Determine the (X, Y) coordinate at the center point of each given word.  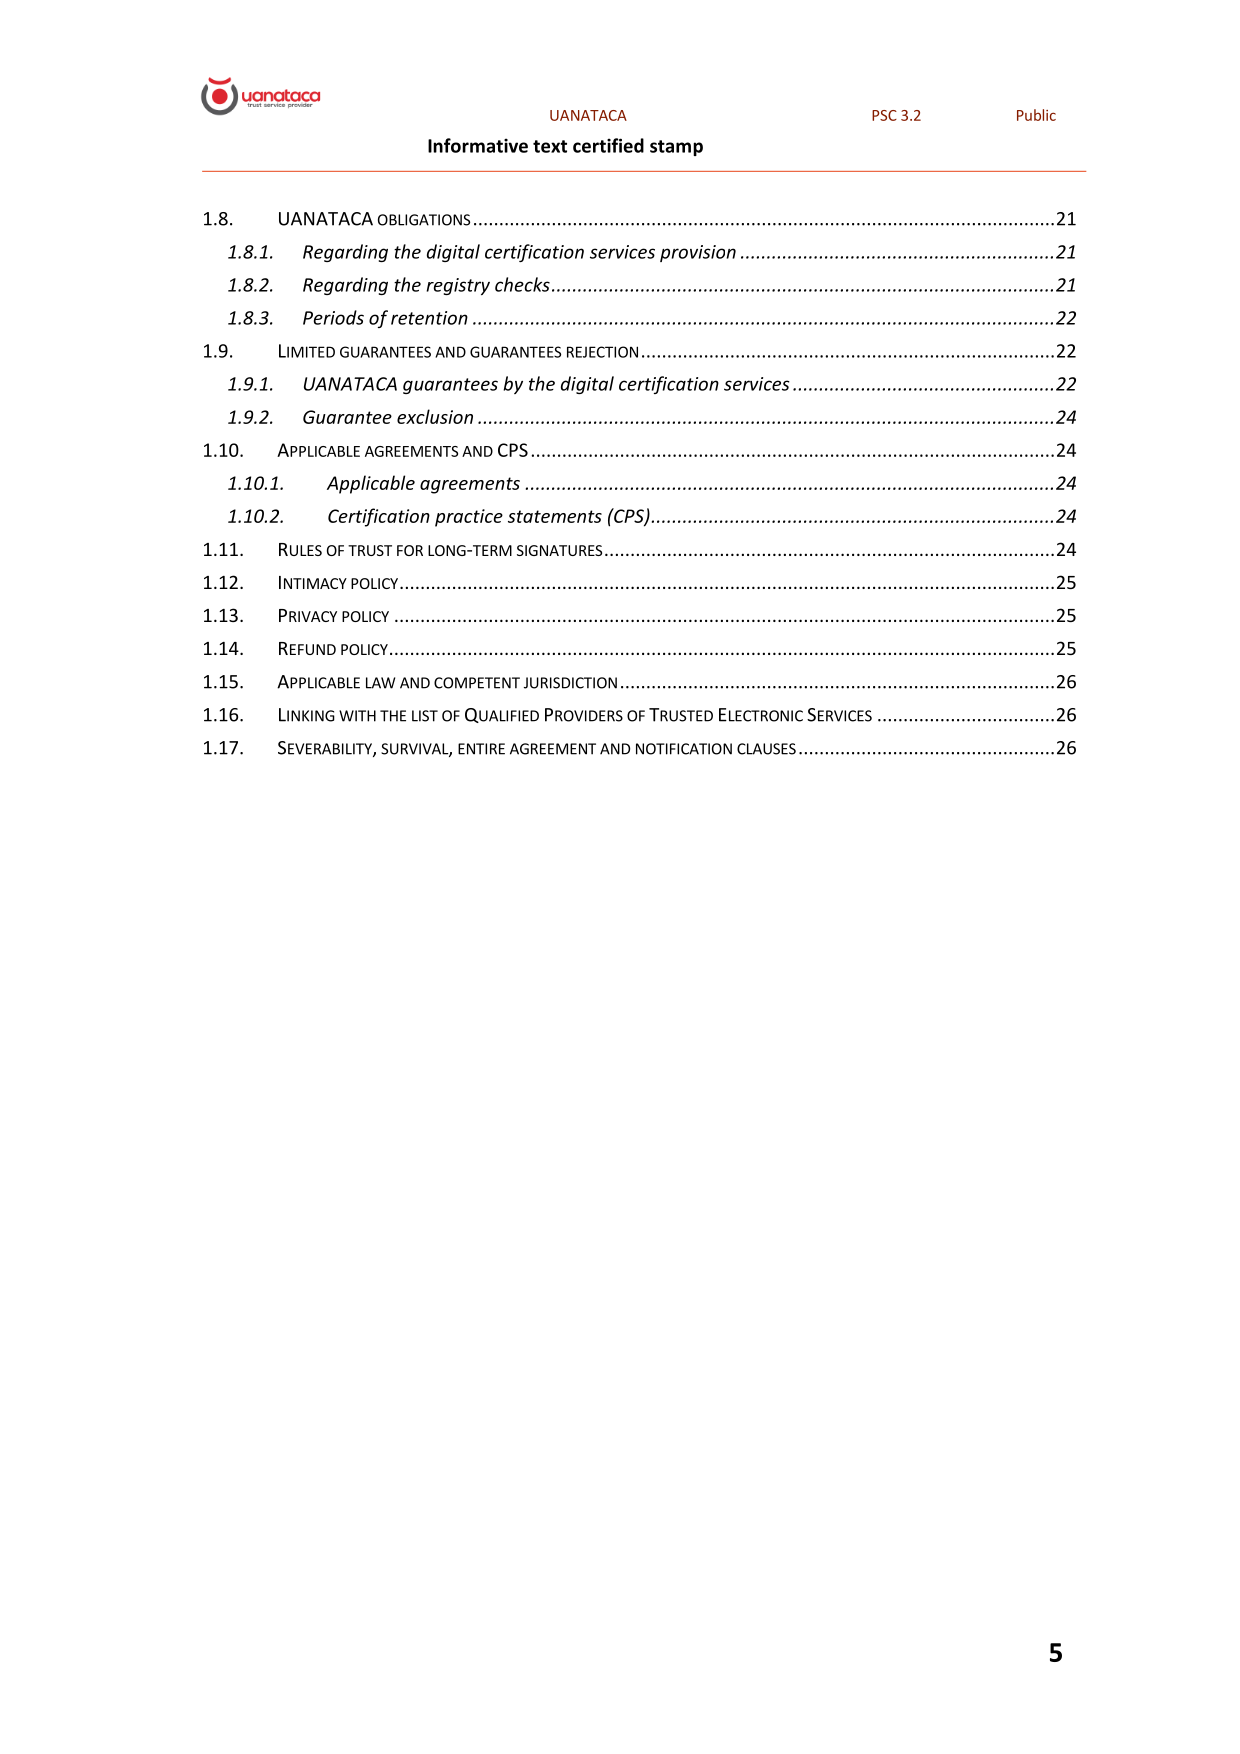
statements (555, 516)
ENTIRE (481, 749)
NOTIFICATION (684, 749)
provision (698, 253)
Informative (478, 145)
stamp (676, 148)
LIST (425, 716)
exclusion (435, 416)
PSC (884, 115)
